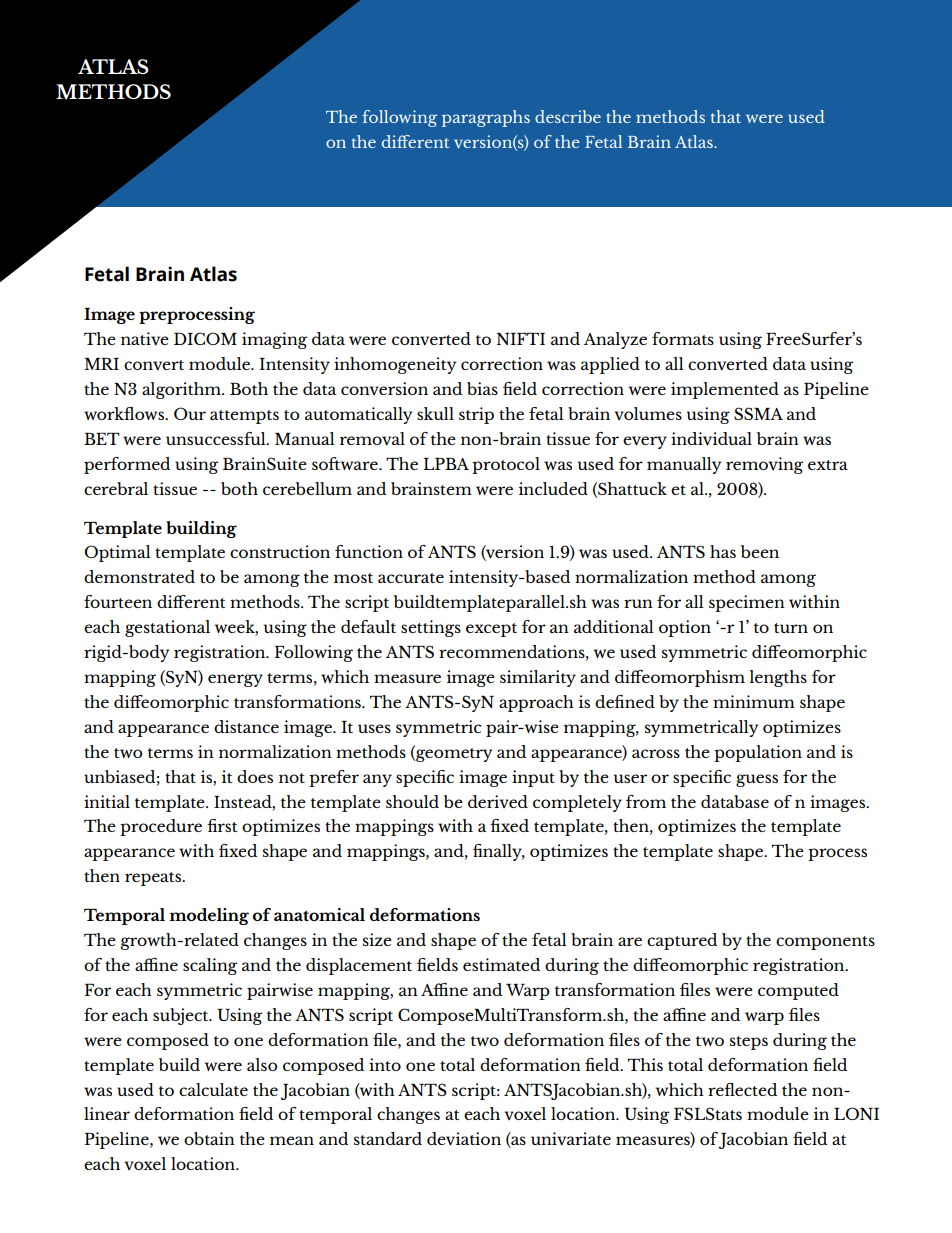 The width and height of the screenshot is (952, 1233). What do you see at coordinates (486, 118) in the screenshot?
I see `paragraphs` at bounding box center [486, 118].
